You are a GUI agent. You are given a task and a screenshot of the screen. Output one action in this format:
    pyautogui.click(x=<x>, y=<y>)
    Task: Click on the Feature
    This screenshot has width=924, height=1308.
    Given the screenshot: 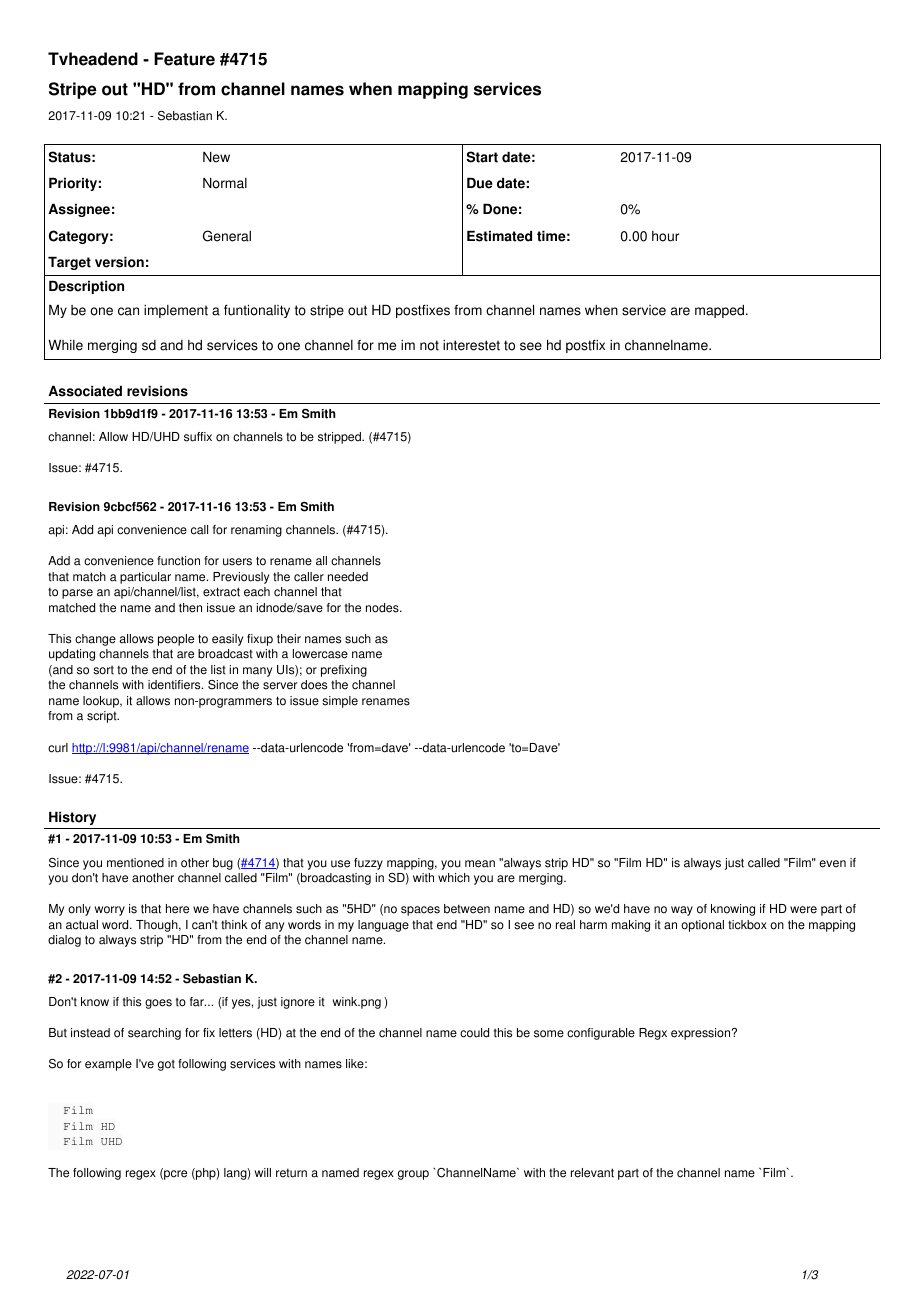 What is the action you would take?
    pyautogui.click(x=184, y=59)
